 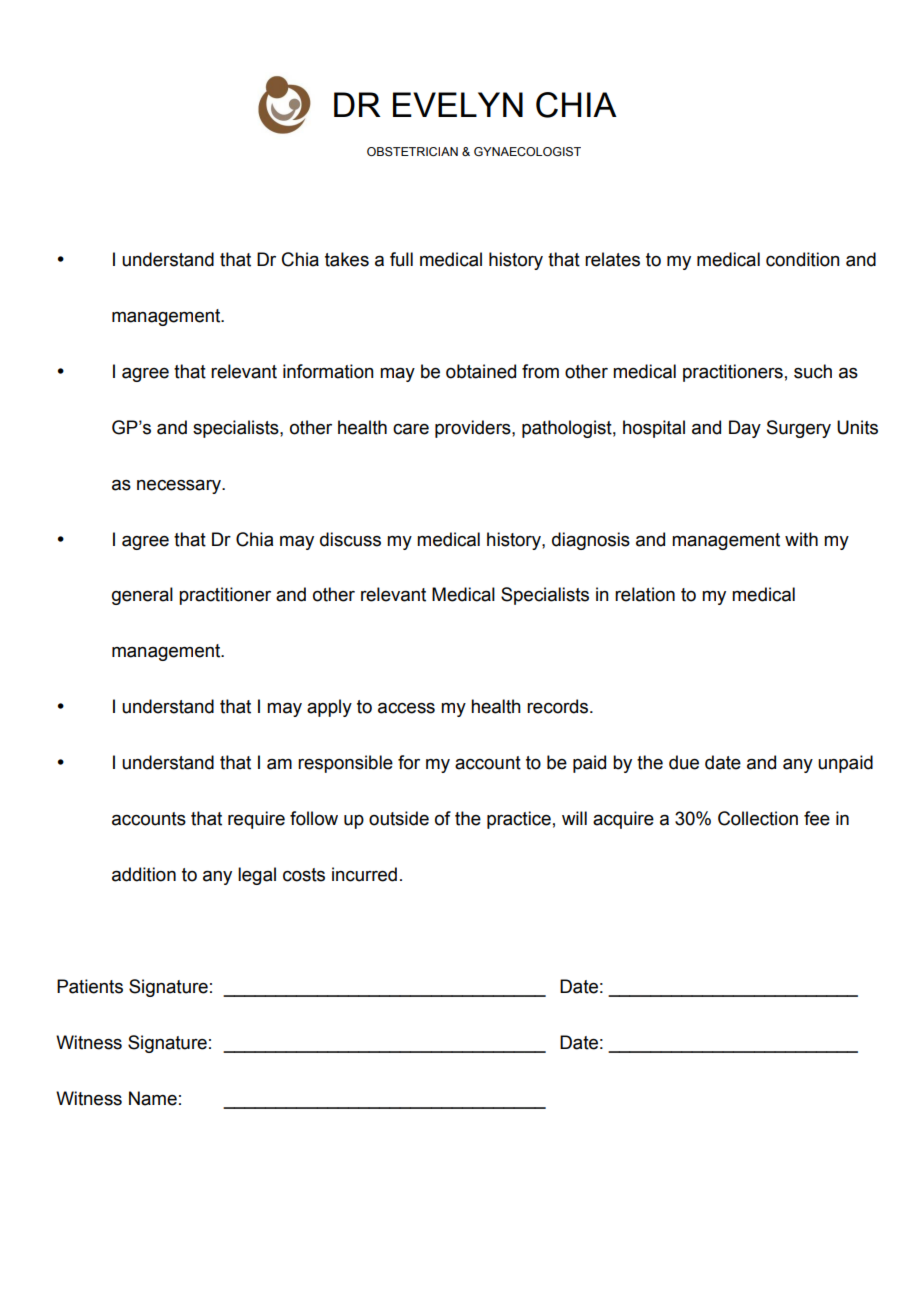 What do you see at coordinates (153, 1098) in the document?
I see `Name` at bounding box center [153, 1098].
